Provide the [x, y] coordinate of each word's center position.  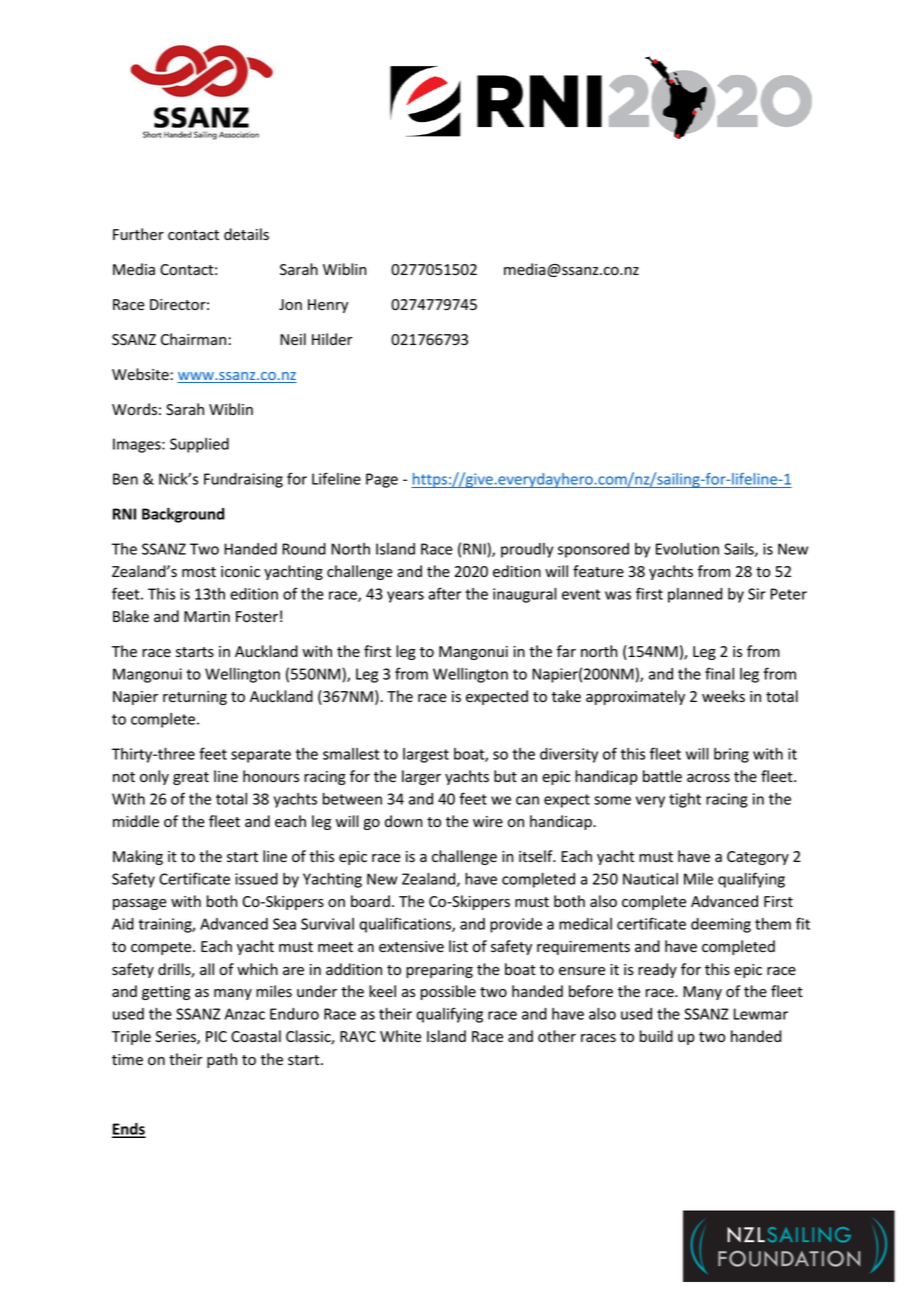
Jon [290, 304]
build [656, 1036]
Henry [328, 306]
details [246, 234]
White [400, 1036]
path [222, 1060]
